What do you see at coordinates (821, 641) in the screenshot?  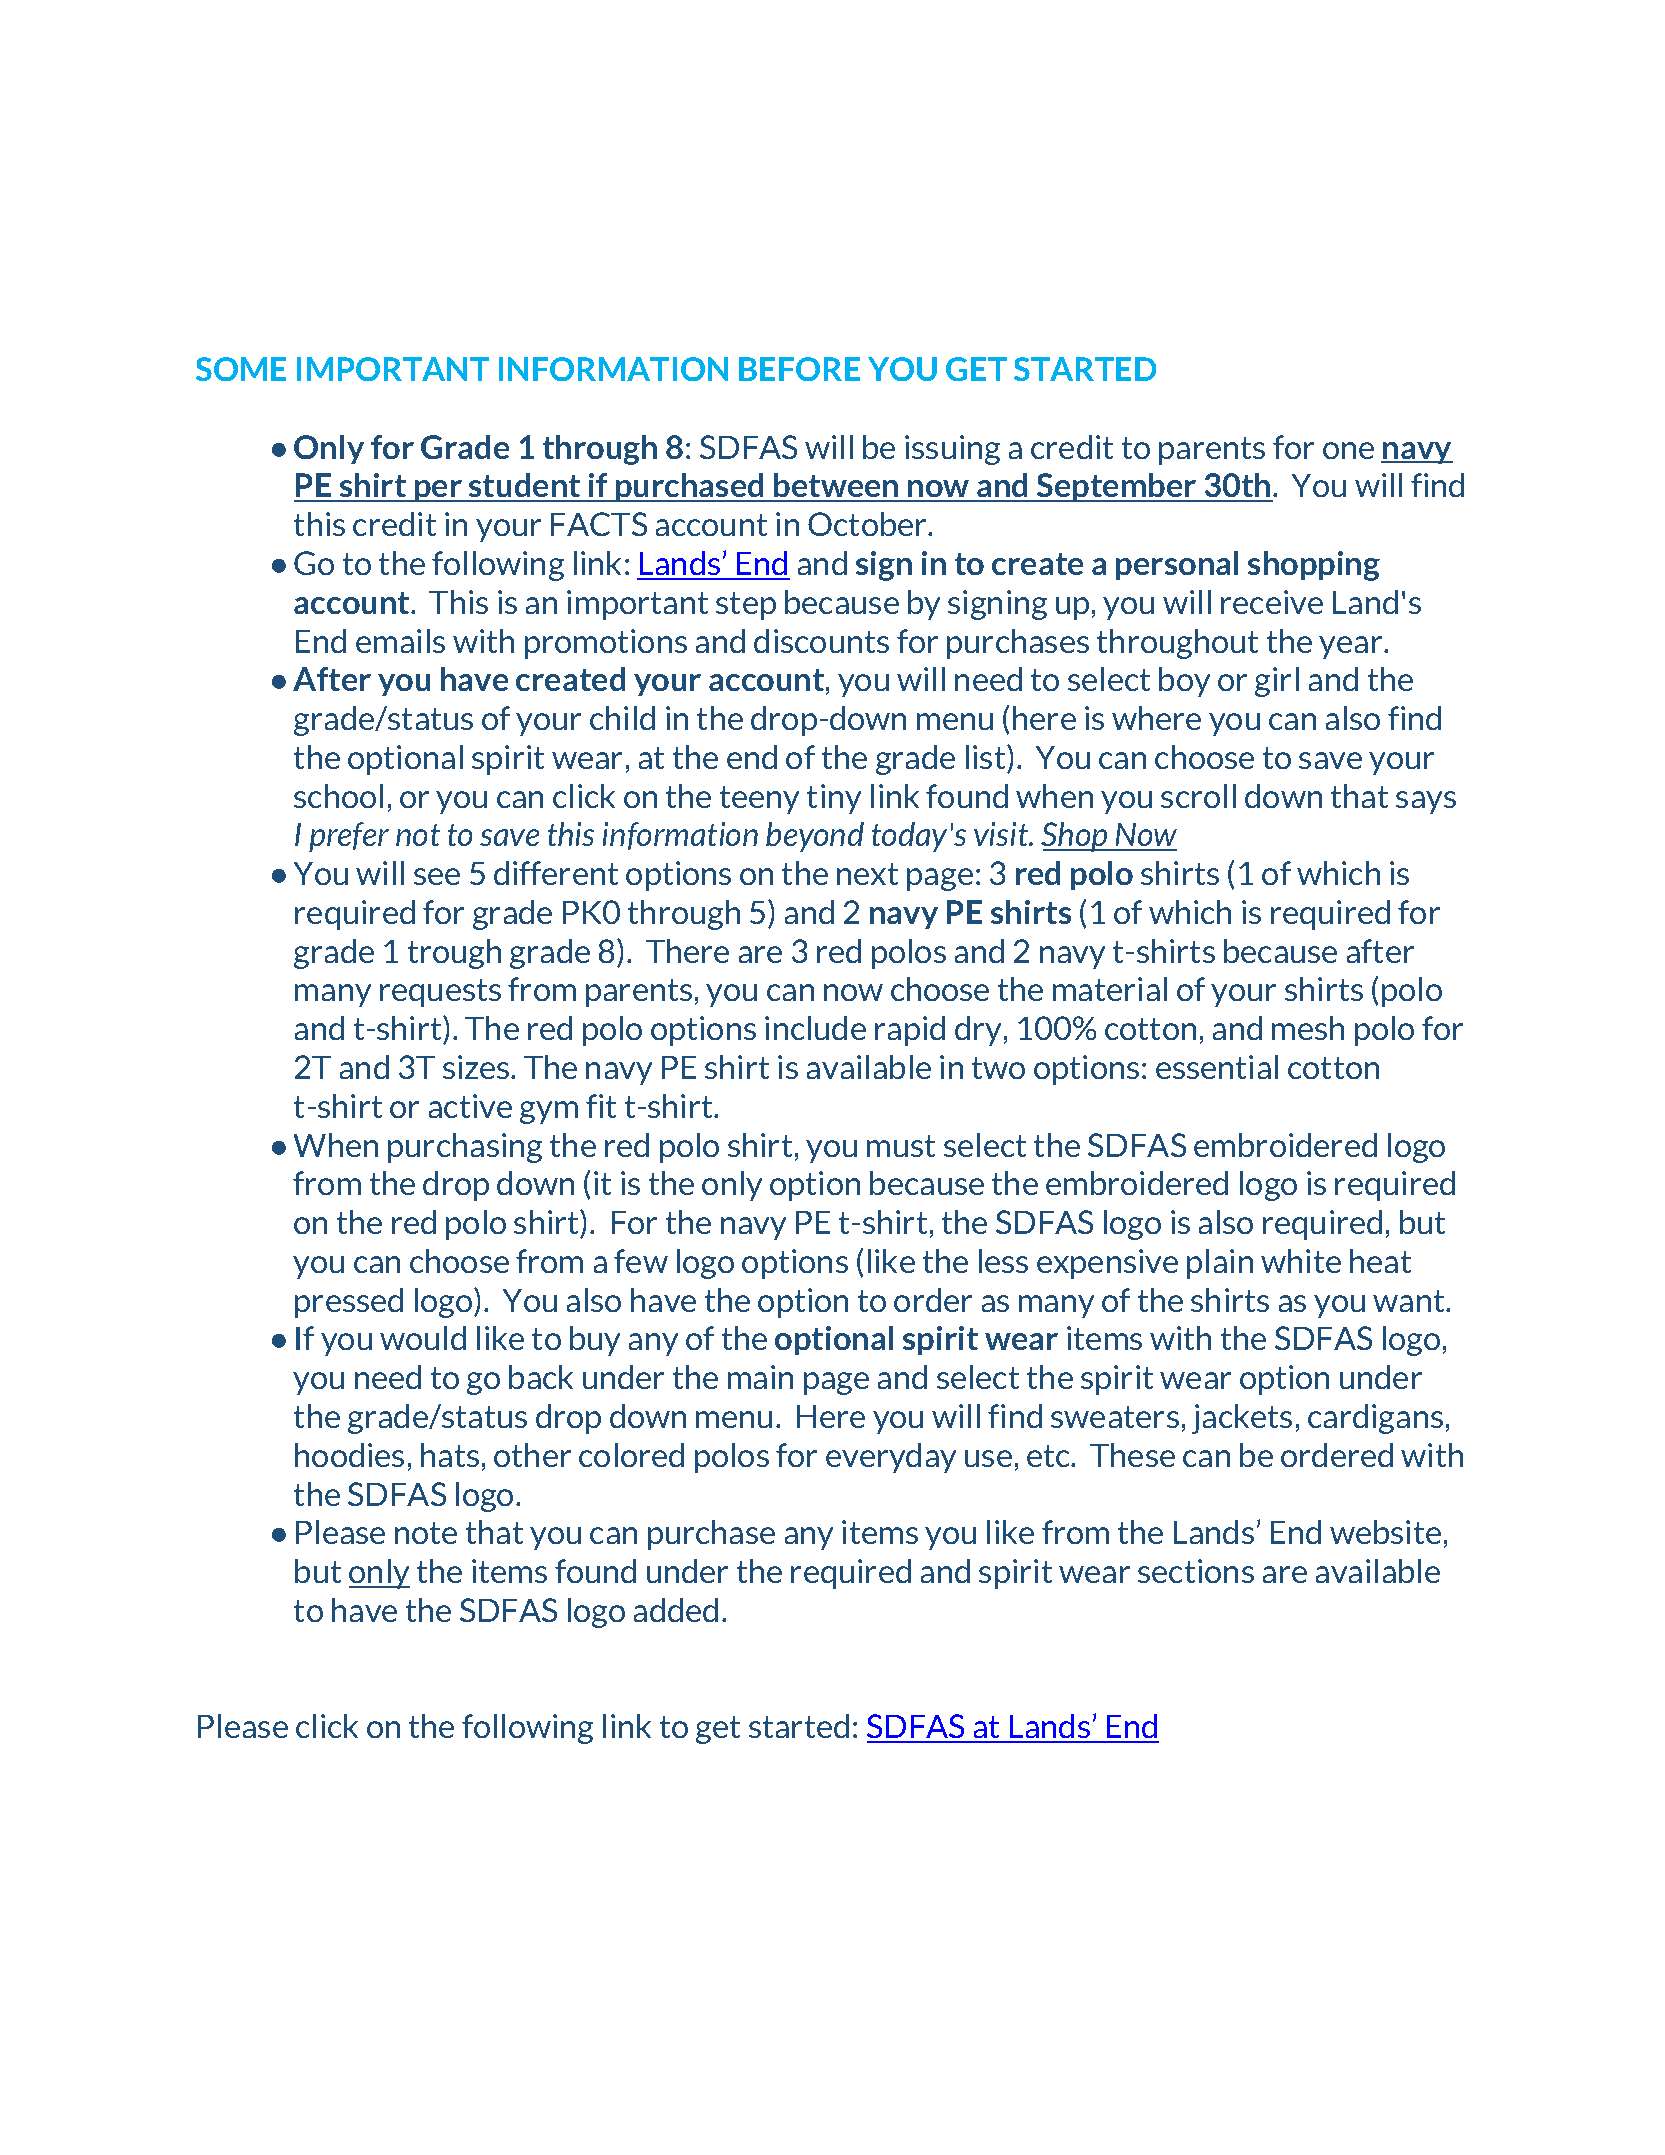 I see `discounts` at bounding box center [821, 641].
